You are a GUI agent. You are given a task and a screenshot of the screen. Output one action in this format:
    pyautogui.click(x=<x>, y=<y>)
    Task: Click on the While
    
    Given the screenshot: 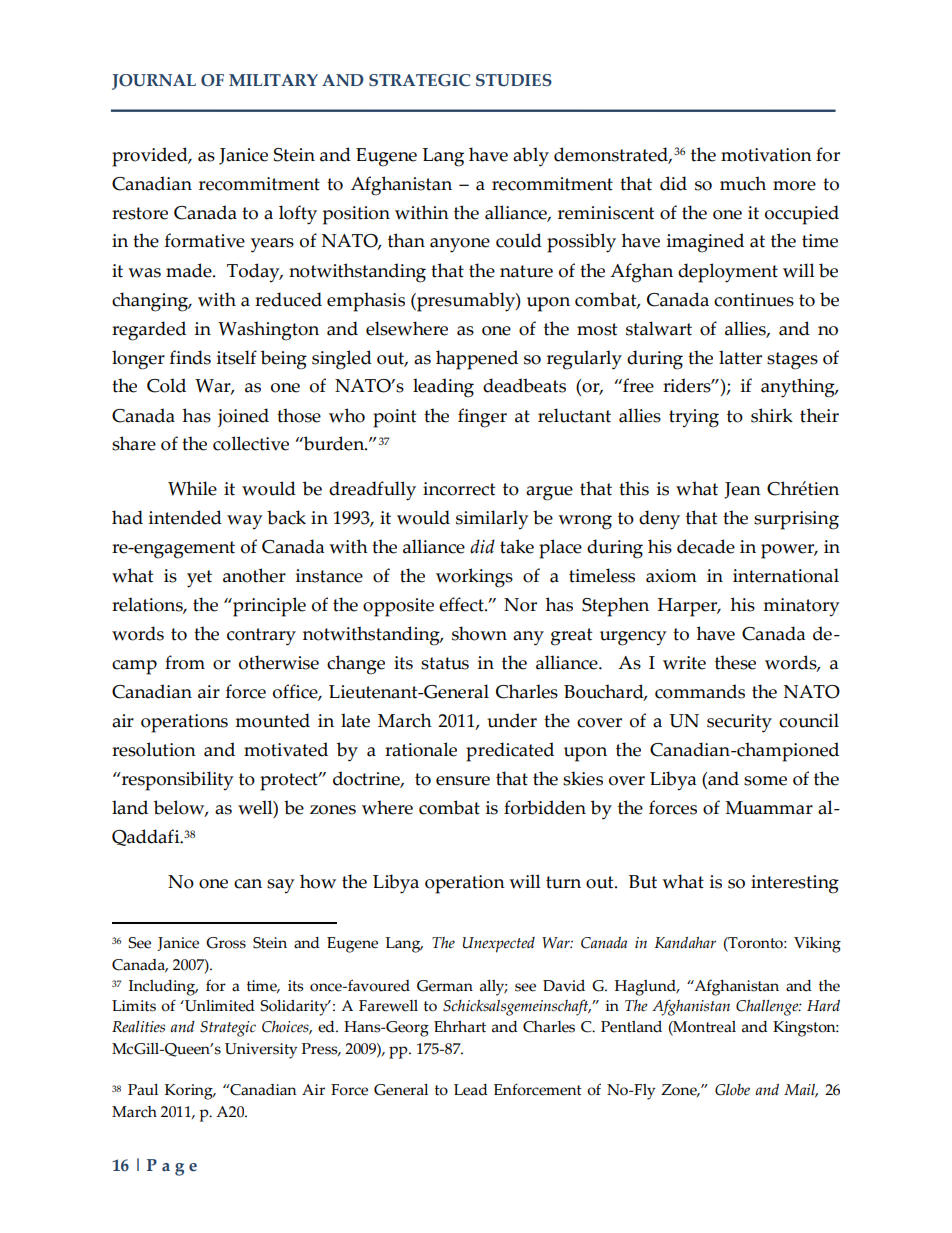 What is the action you would take?
    pyautogui.click(x=192, y=488)
